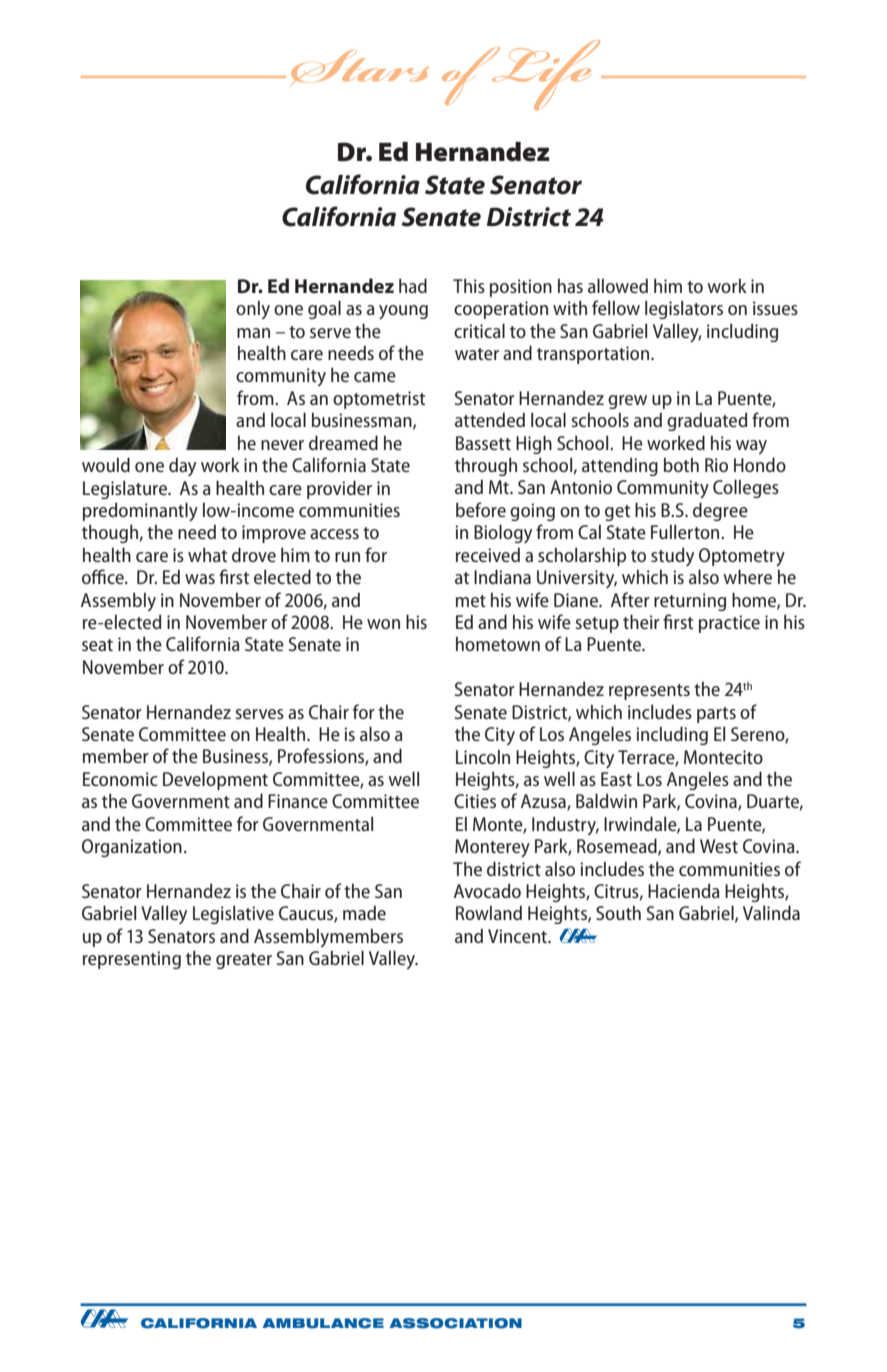 Image resolution: width=887 pixels, height=1372 pixels. Describe the element at coordinates (684, 890) in the screenshot. I see `Hacienda` at that location.
